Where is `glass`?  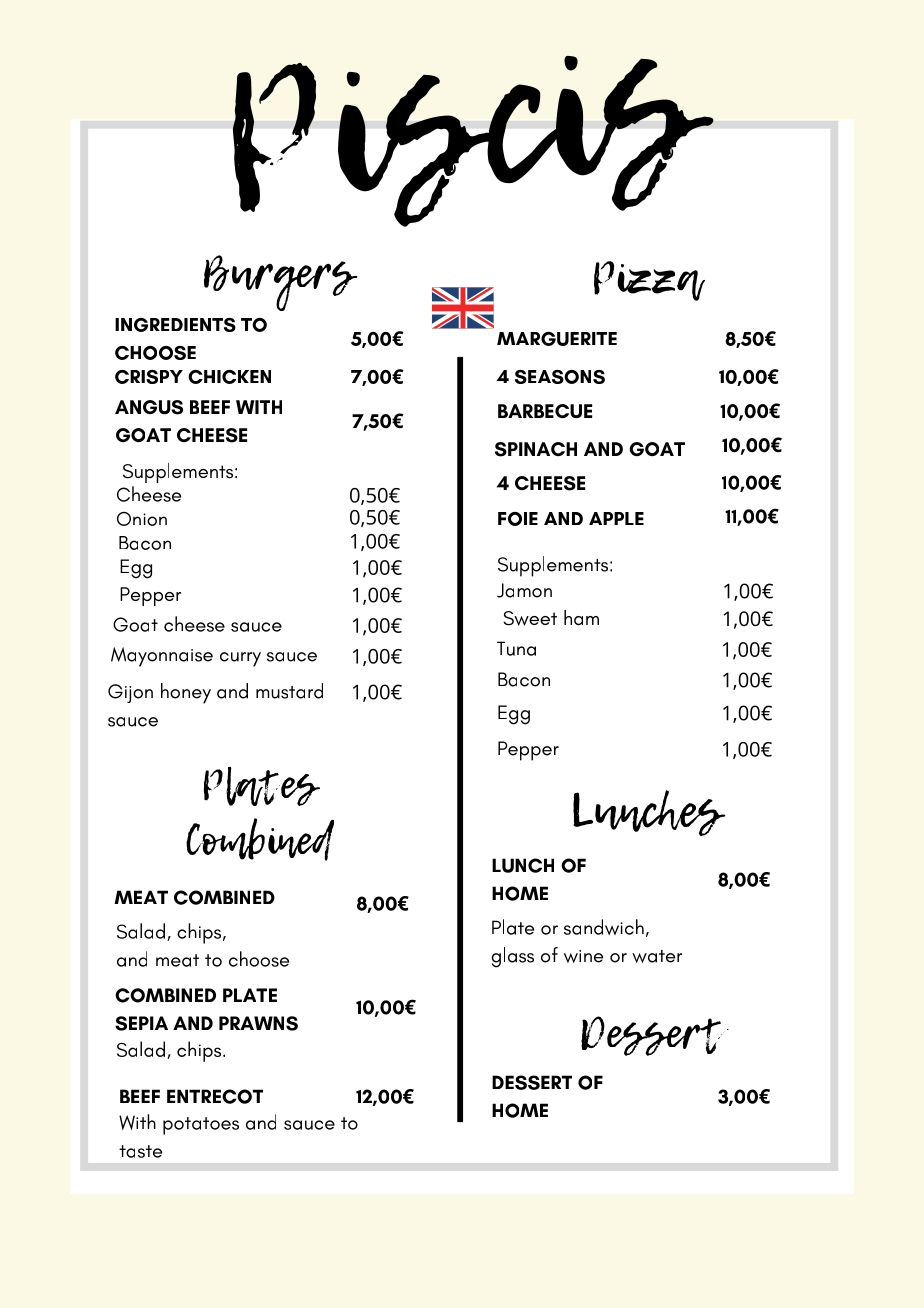
glass is located at coordinates (512, 957).
